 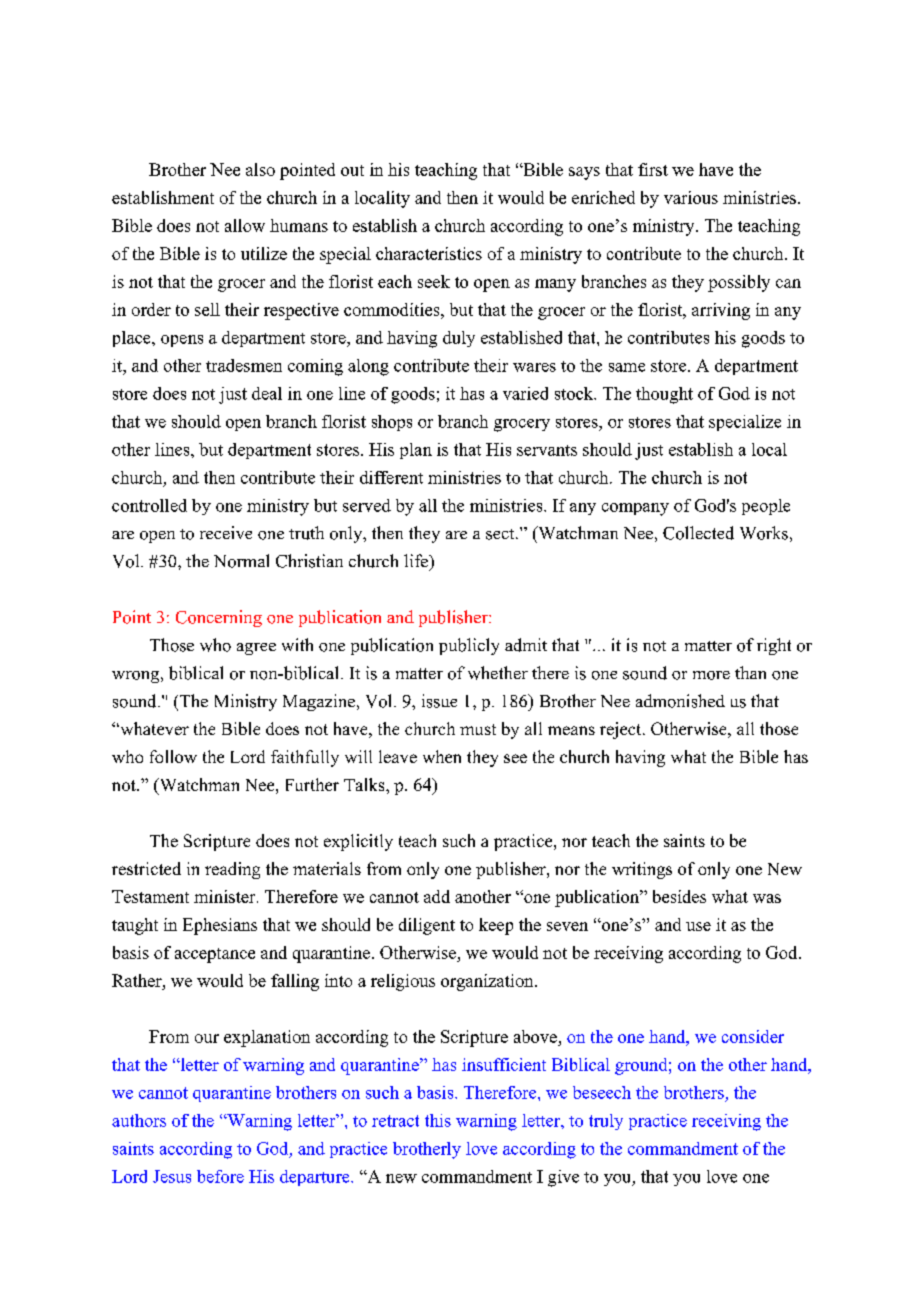 I want to click on various, so click(x=691, y=197).
